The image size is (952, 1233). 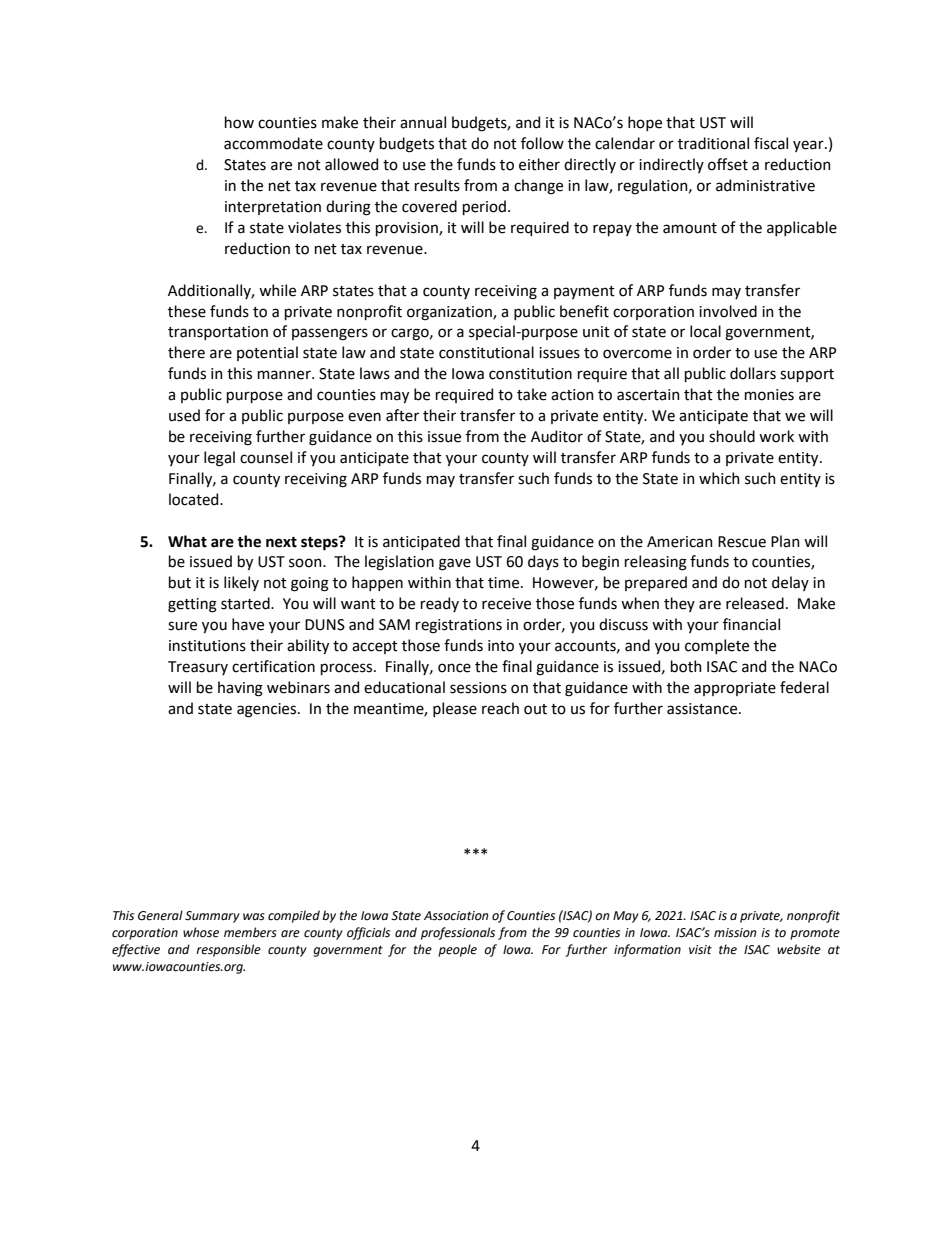 I want to click on Summary, so click(x=212, y=917).
